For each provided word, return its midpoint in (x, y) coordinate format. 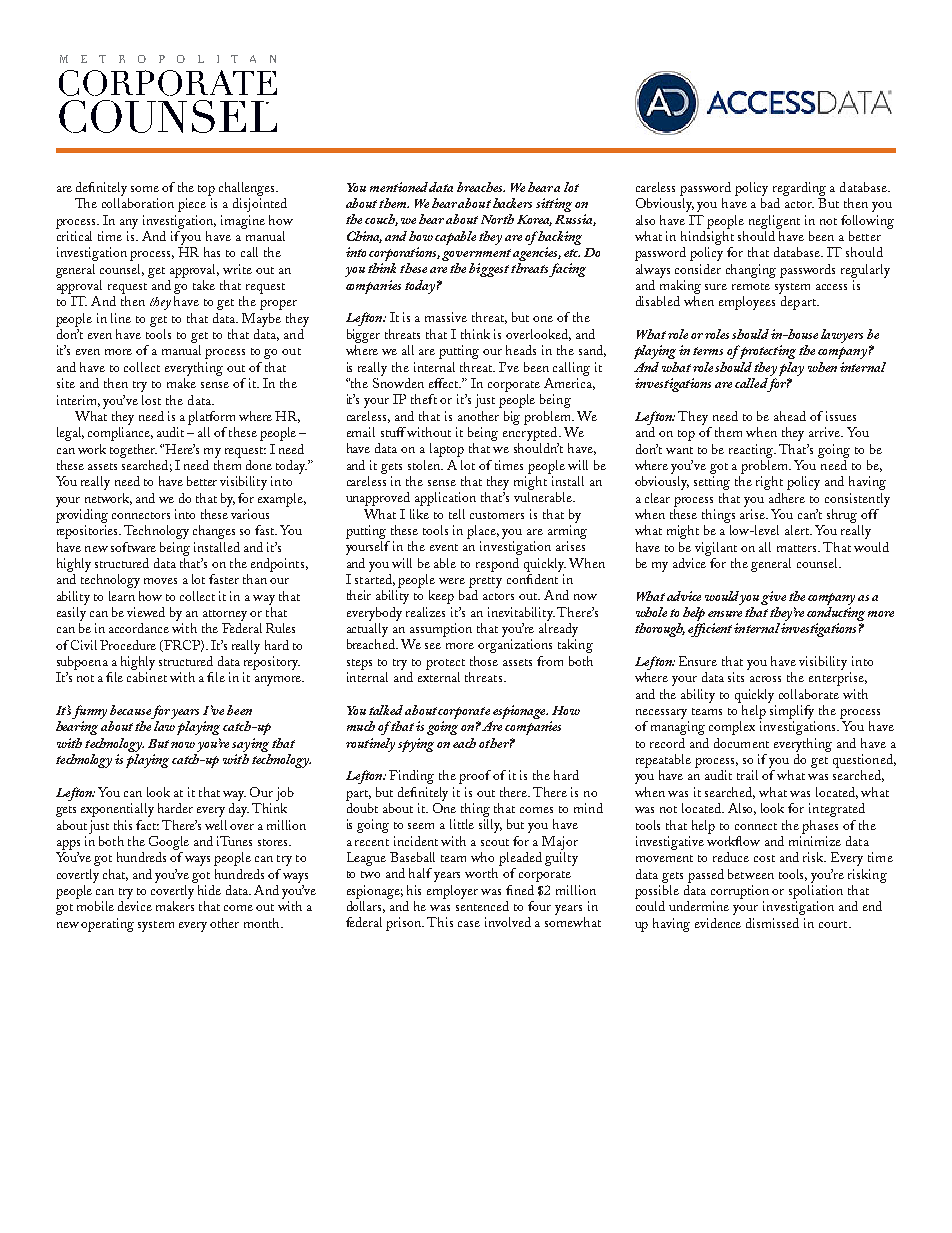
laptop (447, 450)
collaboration (138, 203)
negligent (774, 222)
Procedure (128, 645)
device (135, 906)
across (765, 679)
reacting (752, 451)
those (484, 661)
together (133, 451)
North (497, 219)
